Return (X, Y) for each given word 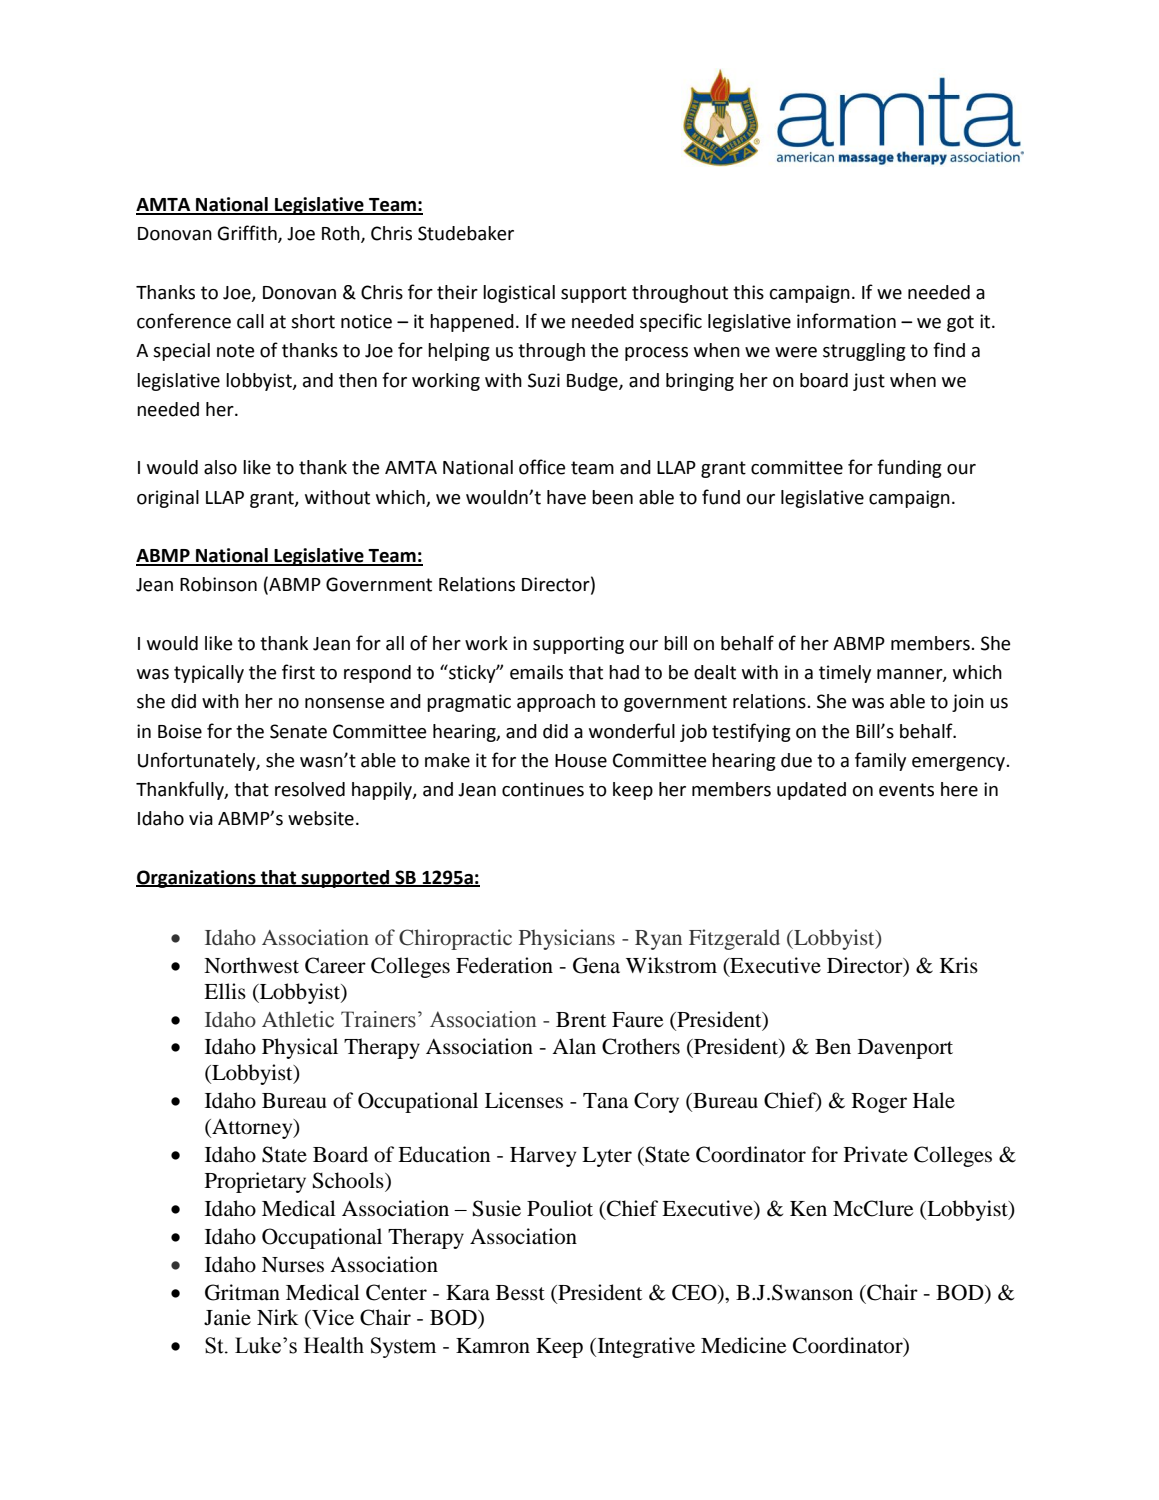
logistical (519, 294)
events (906, 790)
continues (543, 789)
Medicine (743, 1345)
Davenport (905, 1049)
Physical (300, 1048)
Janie (227, 1317)
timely (845, 674)
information (846, 321)
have (566, 497)
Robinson (218, 584)
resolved (310, 789)
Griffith (248, 234)
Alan (574, 1046)
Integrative (645, 1347)
